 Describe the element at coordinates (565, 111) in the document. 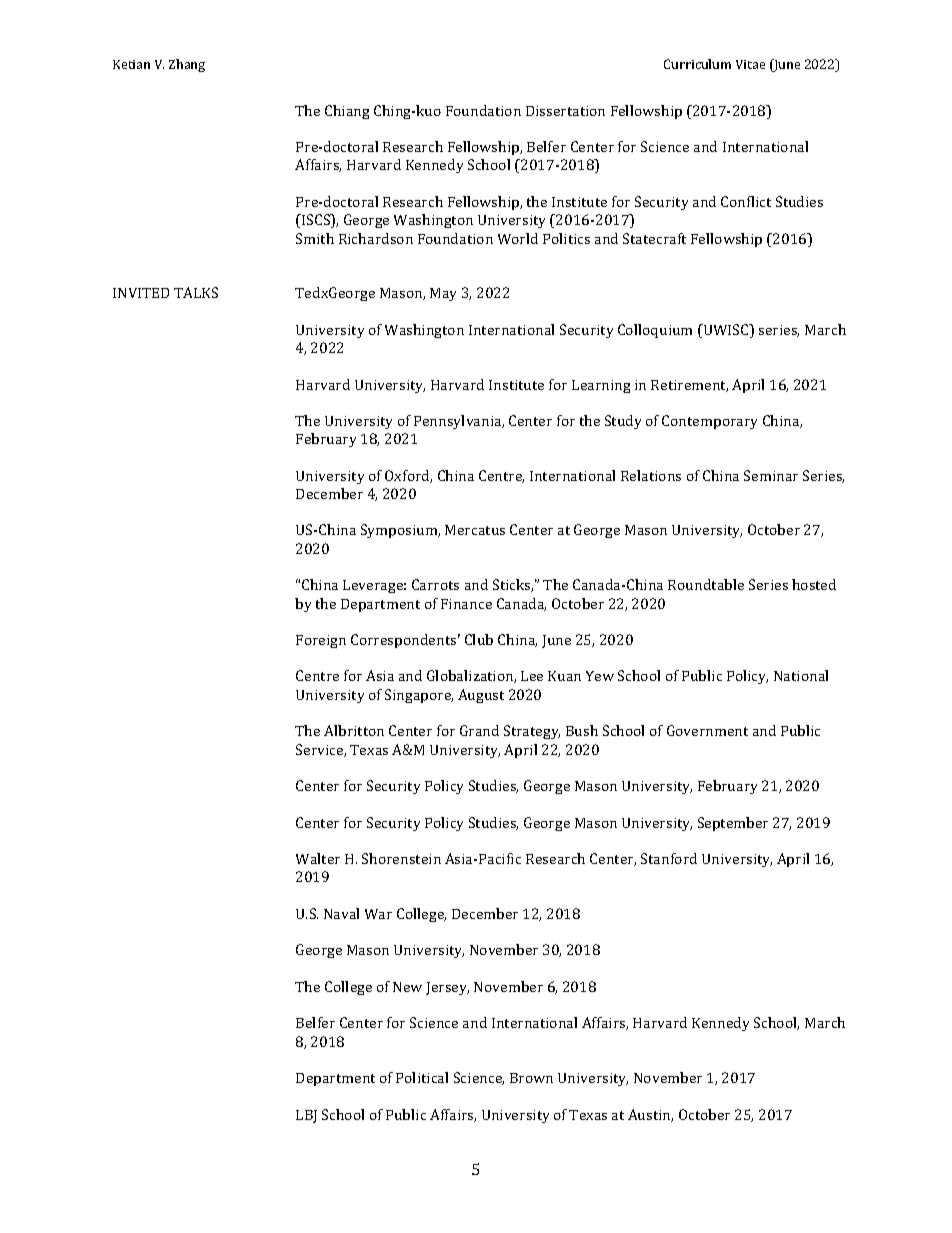

I see `Dissertation` at that location.
